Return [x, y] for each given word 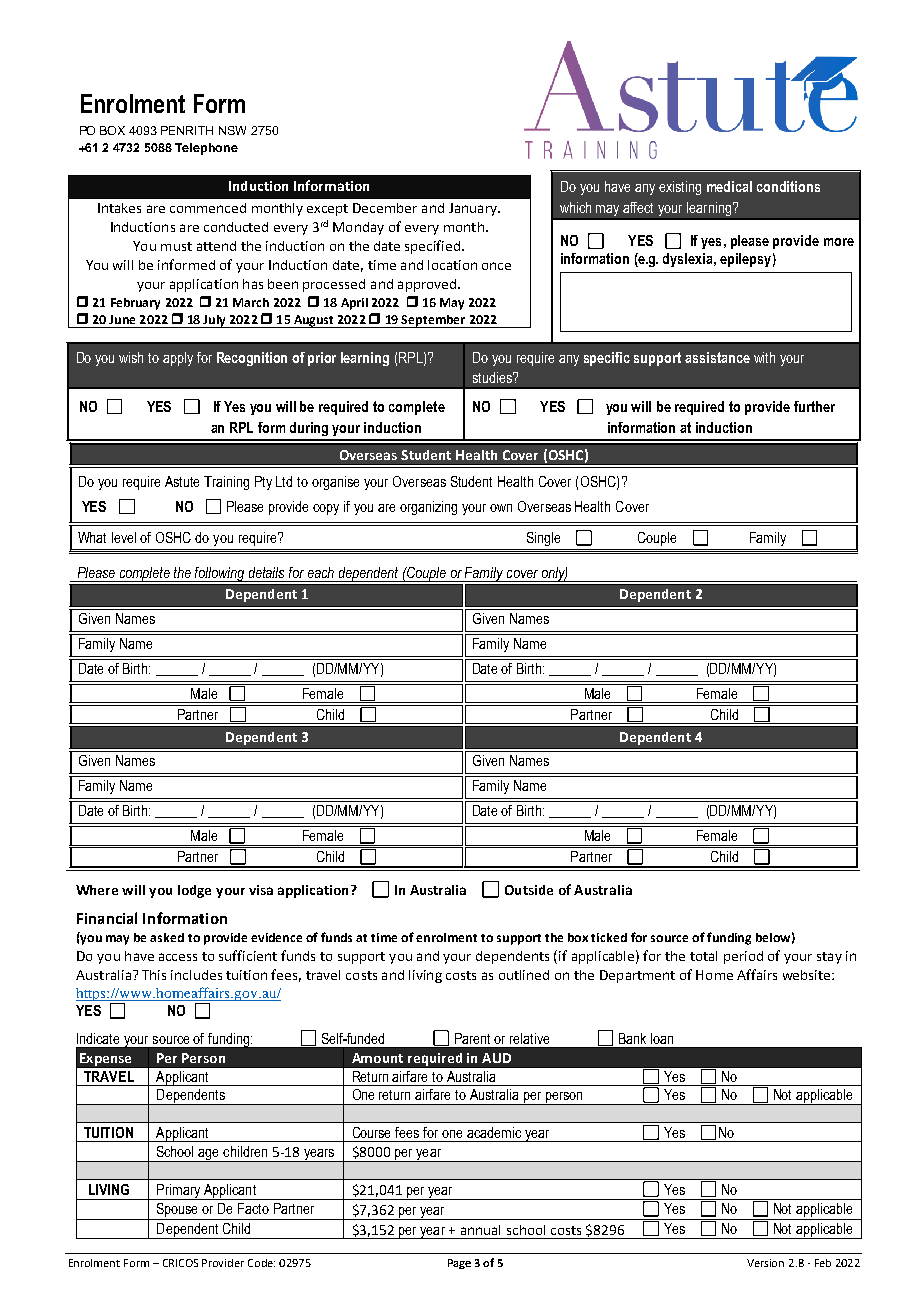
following [221, 574]
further [814, 406]
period [743, 957]
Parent [472, 1038]
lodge [194, 891]
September [434, 321]
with [764, 357]
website [808, 975]
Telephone [206, 149]
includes [196, 975]
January [474, 209]
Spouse [178, 1211]
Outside [529, 890]
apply [178, 359]
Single [543, 539]
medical [729, 186]
